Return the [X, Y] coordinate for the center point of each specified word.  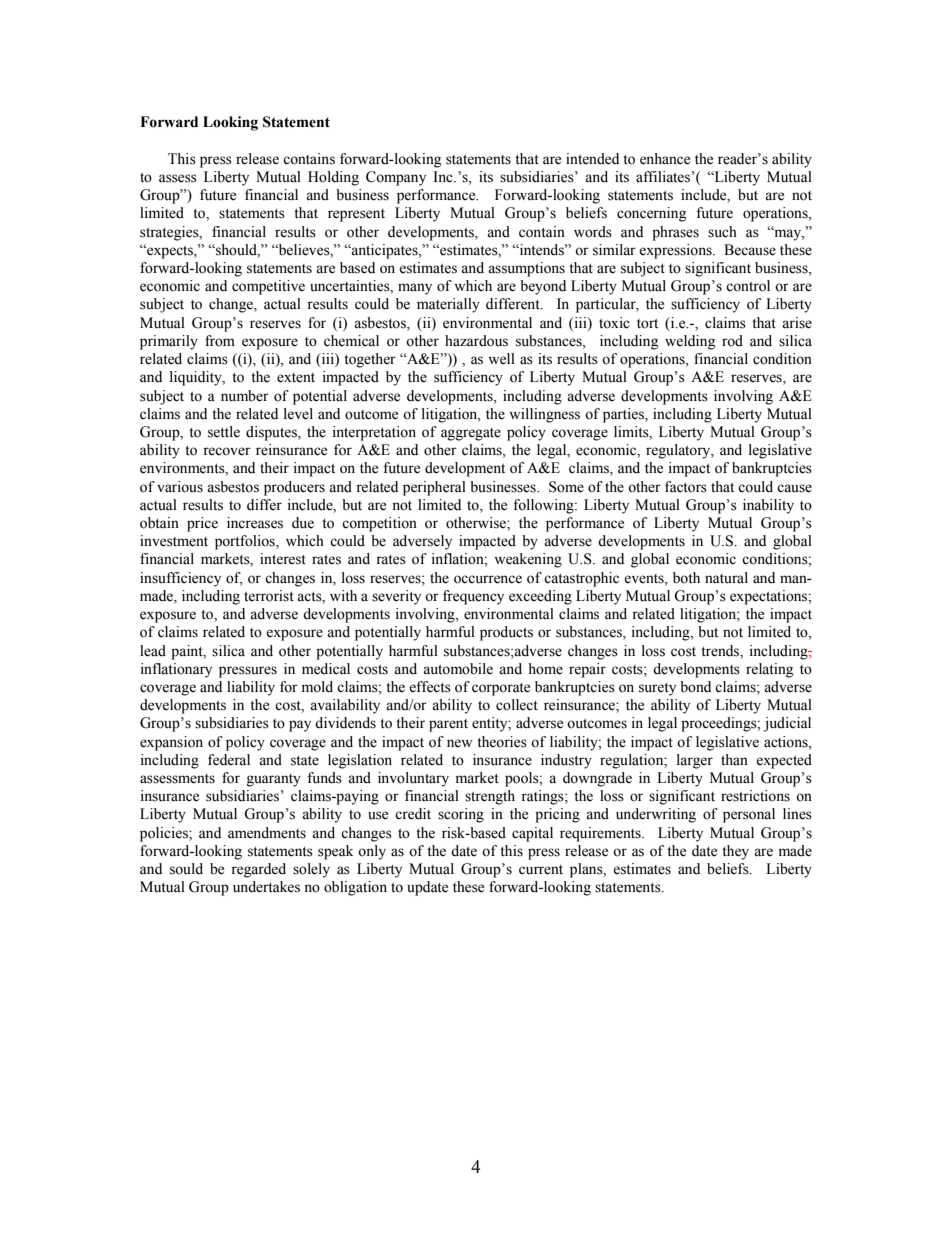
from [220, 341]
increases [255, 523]
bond [695, 687]
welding [690, 342]
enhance [665, 159]
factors [686, 487]
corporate [501, 689]
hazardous [476, 341]
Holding [333, 178]
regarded [258, 870]
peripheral [434, 488]
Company [396, 178]
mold [317, 687]
